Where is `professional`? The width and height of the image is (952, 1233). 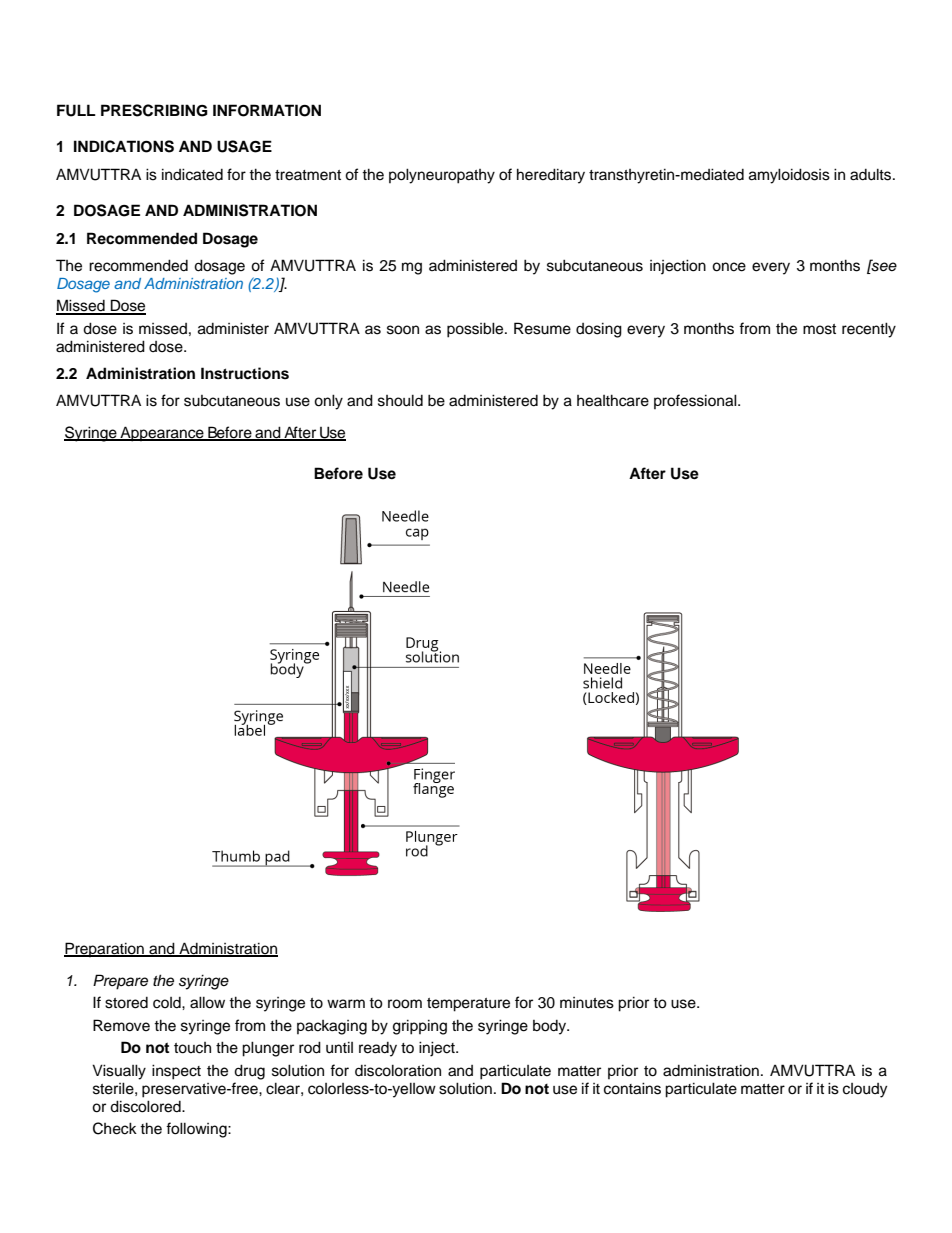 professional is located at coordinates (696, 401).
